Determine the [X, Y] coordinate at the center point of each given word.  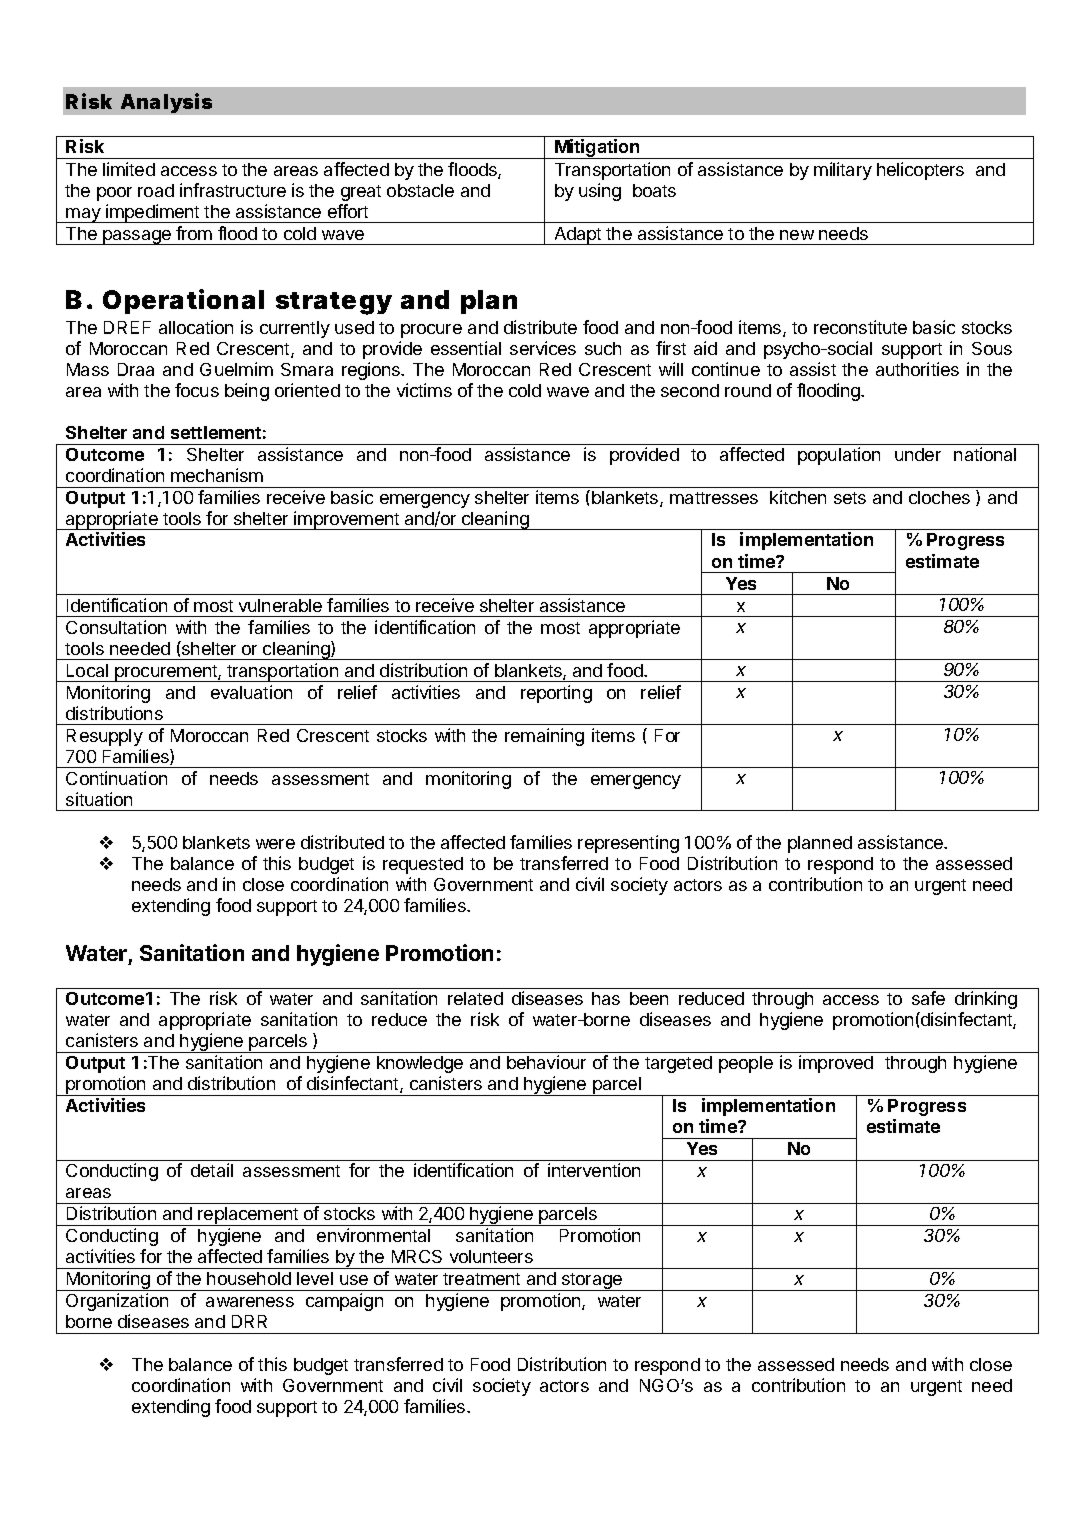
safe [928, 998]
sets [850, 498]
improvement [347, 520]
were [275, 844]
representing [628, 844]
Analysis [166, 103]
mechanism [217, 475]
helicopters [920, 171]
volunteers [491, 1256]
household [249, 1278]
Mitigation [597, 149]
